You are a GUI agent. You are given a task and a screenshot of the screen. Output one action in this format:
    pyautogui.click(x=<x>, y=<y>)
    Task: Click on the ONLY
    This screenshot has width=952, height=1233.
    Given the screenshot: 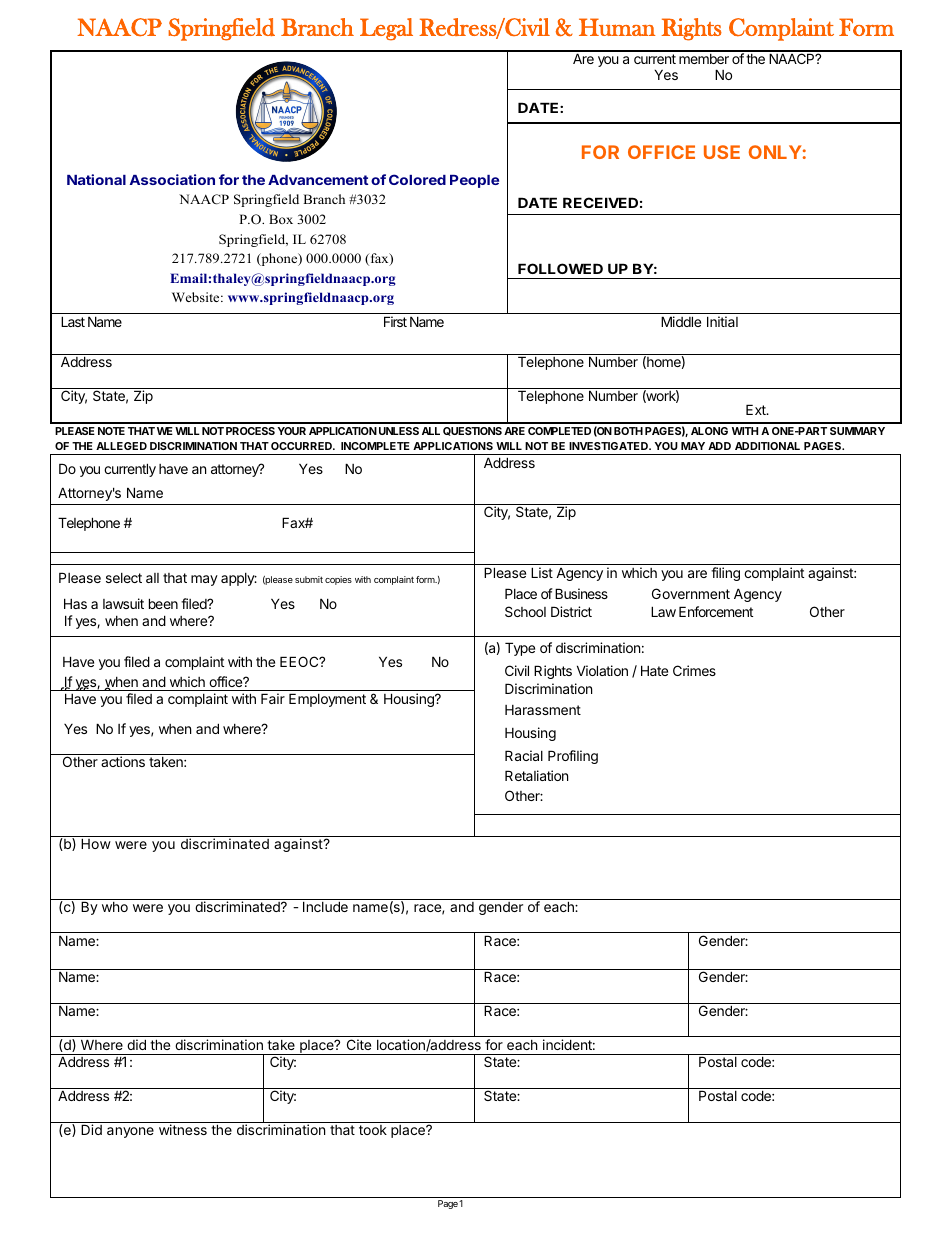 What is the action you would take?
    pyautogui.click(x=775, y=152)
